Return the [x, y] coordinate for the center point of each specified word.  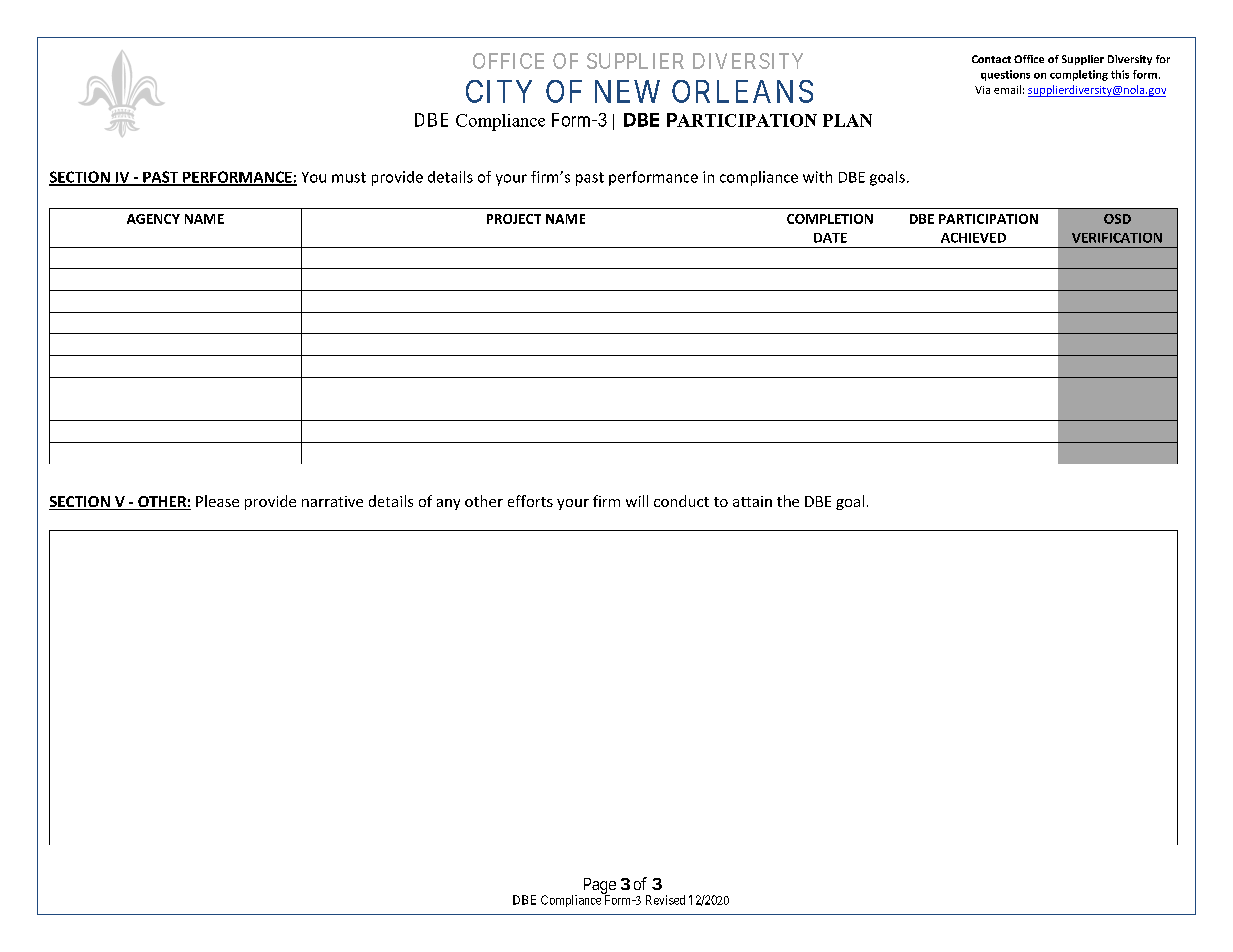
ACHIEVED [973, 238]
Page [600, 887]
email [1007, 89]
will [637, 501]
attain [752, 501]
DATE [830, 238]
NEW [627, 91]
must [349, 177]
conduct [681, 501]
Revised [665, 900]
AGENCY [153, 219]
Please [217, 501]
